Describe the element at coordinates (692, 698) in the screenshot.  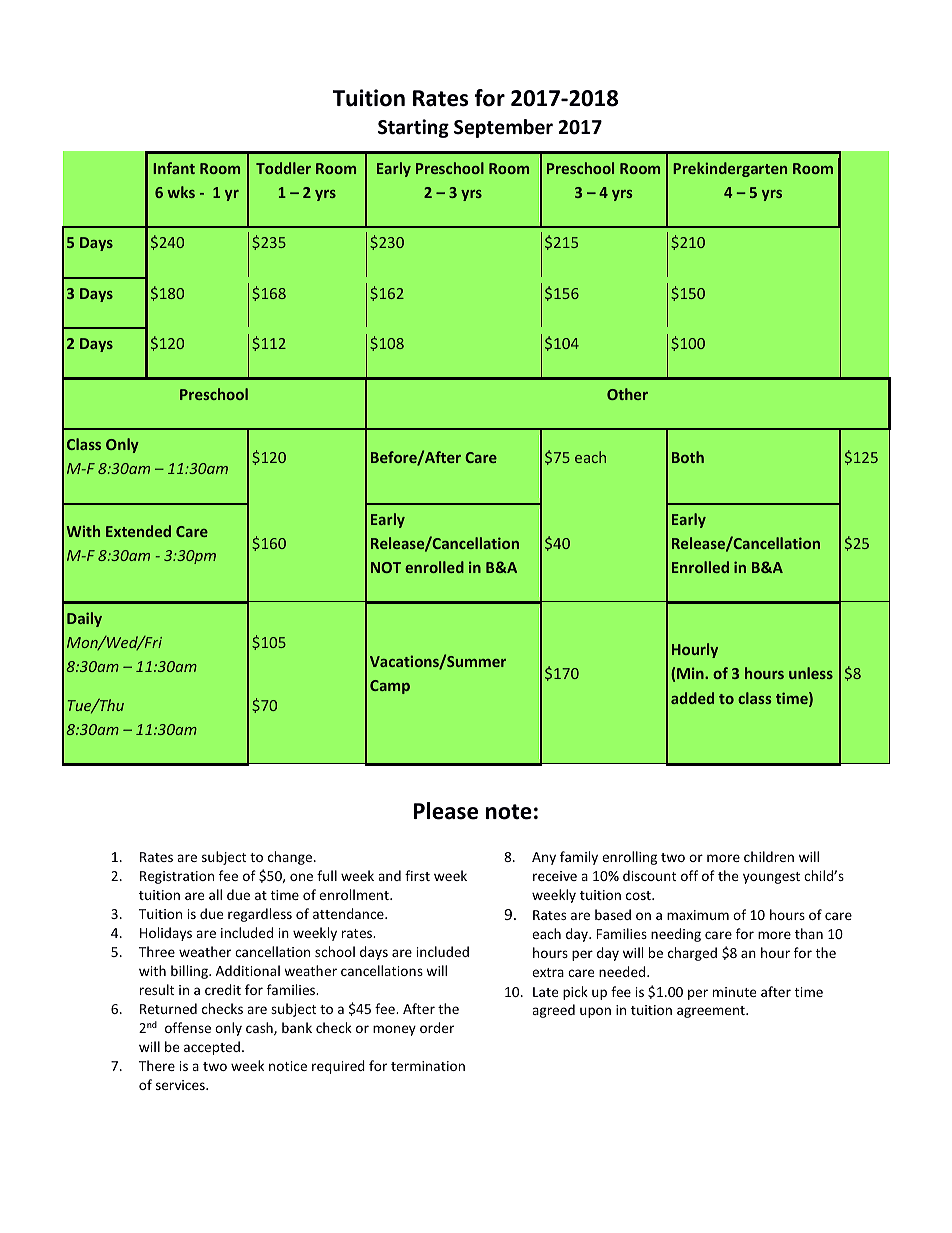
I see `added` at that location.
